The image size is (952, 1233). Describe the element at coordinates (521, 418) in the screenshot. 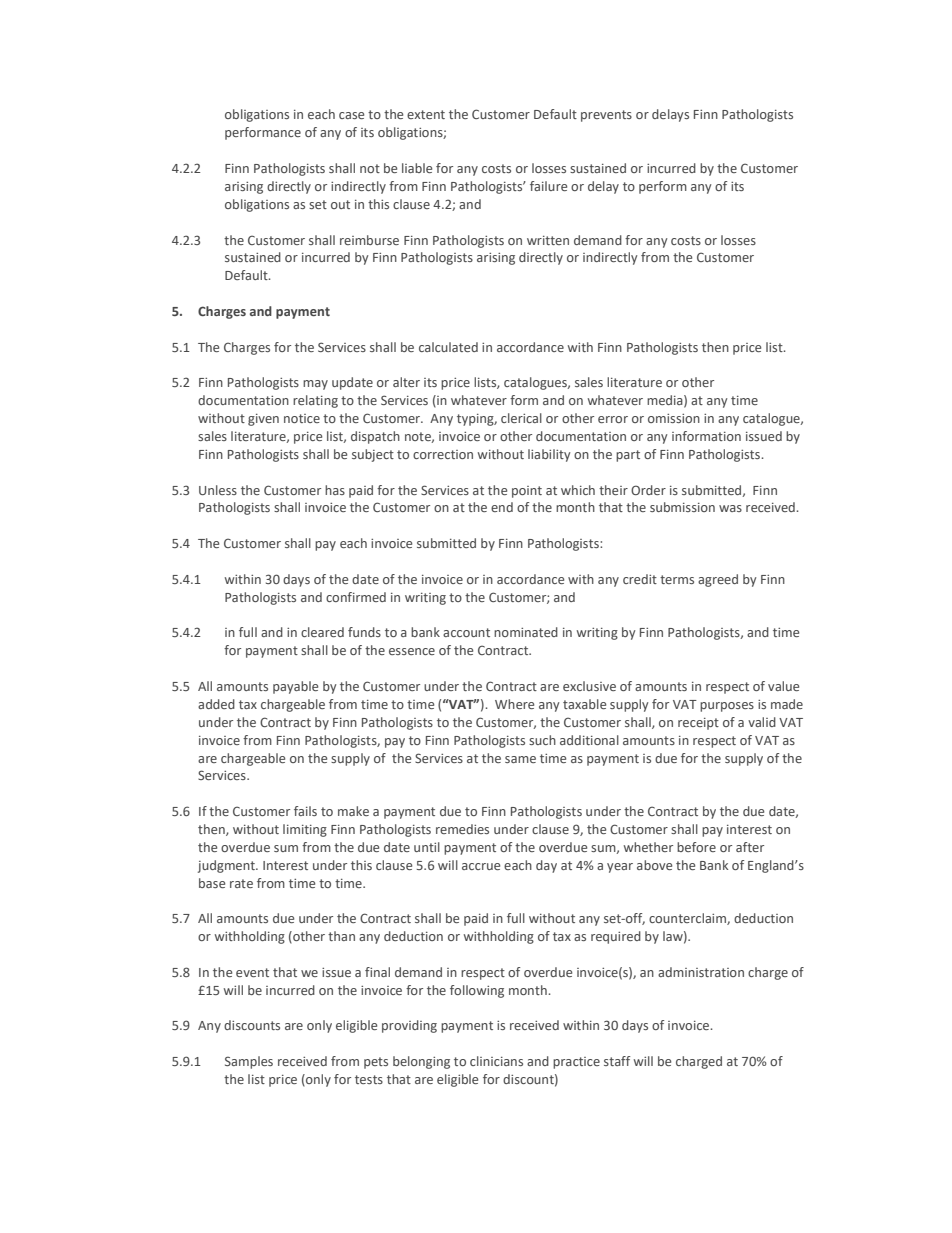

I see `clerical` at that location.
